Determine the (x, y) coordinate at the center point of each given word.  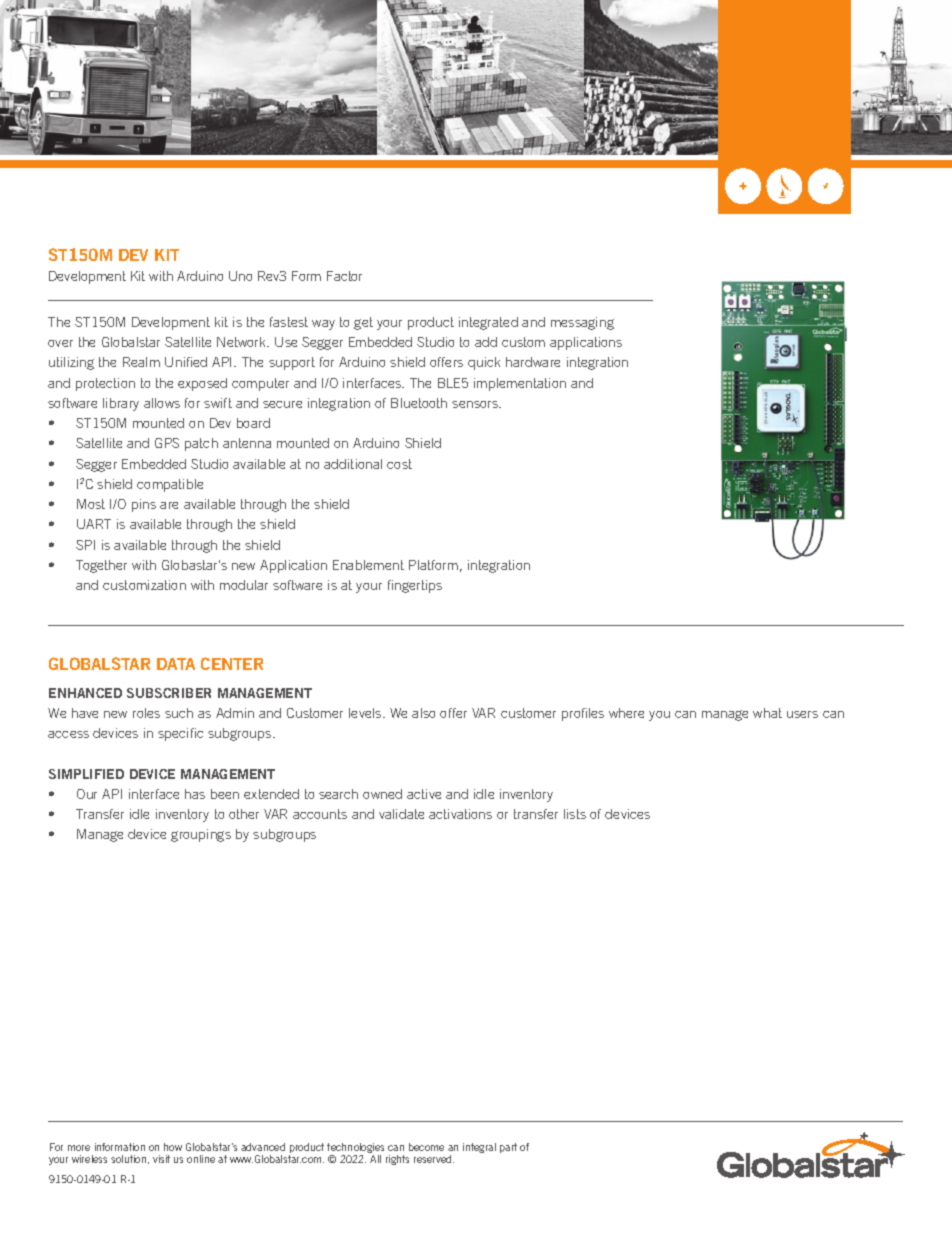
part (508, 1148)
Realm (141, 362)
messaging (582, 323)
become (426, 1147)
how (173, 1147)
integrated (488, 323)
